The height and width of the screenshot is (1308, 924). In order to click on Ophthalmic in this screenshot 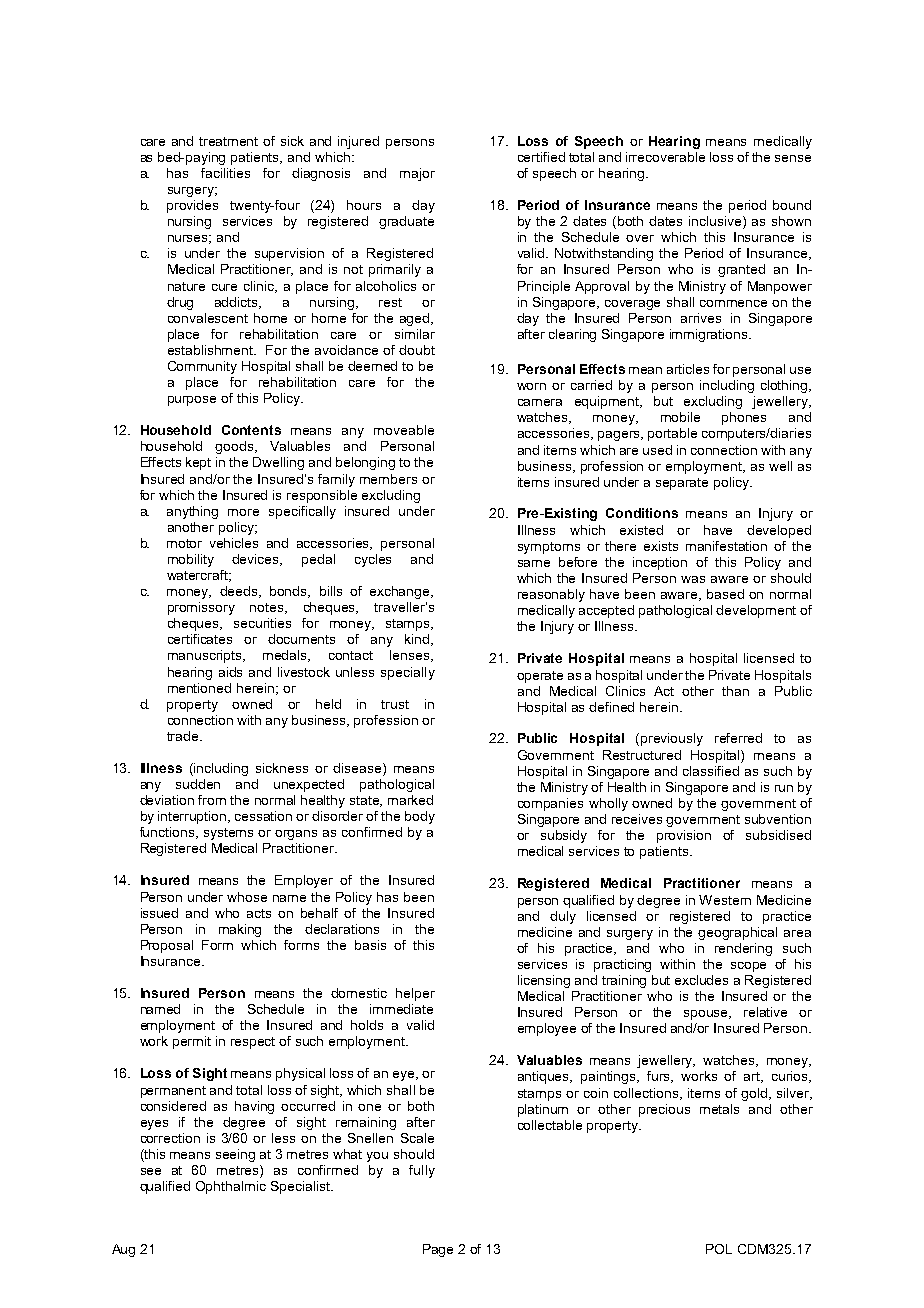, I will do `click(231, 1187)`.
